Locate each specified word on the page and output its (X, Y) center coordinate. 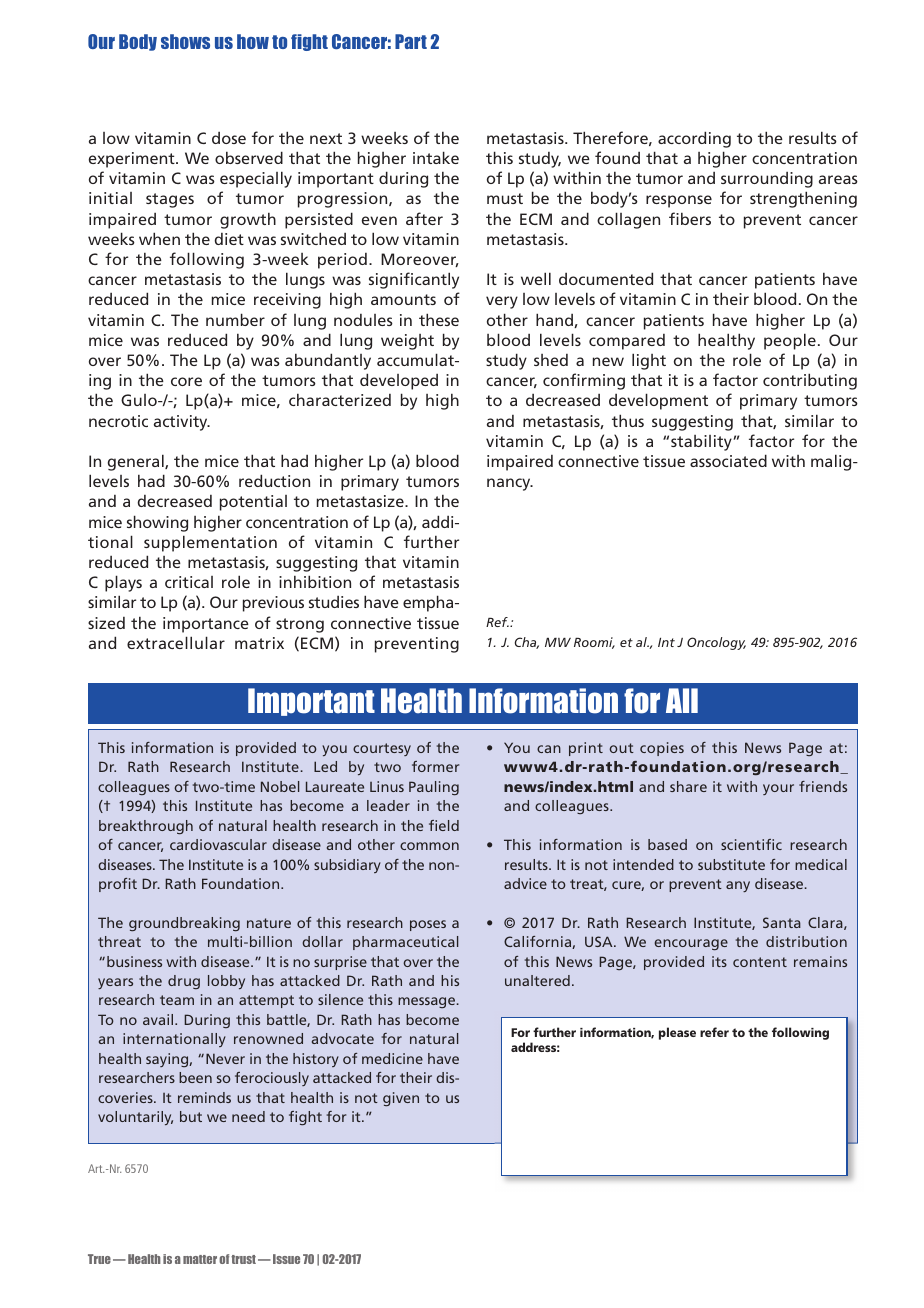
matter (200, 1259)
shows (185, 41)
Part (411, 41)
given (401, 1099)
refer (714, 1032)
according (694, 139)
